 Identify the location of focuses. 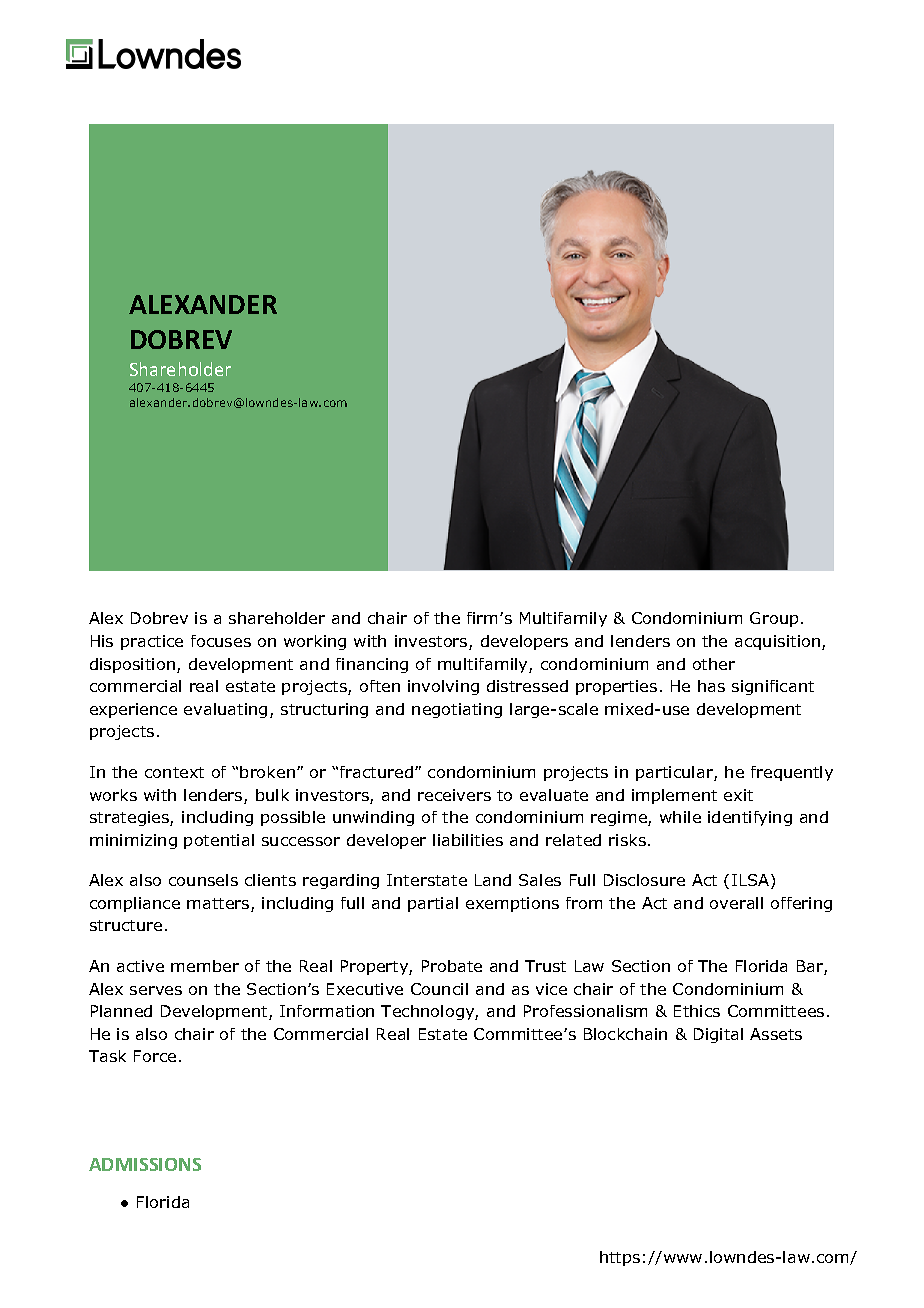
(221, 641).
